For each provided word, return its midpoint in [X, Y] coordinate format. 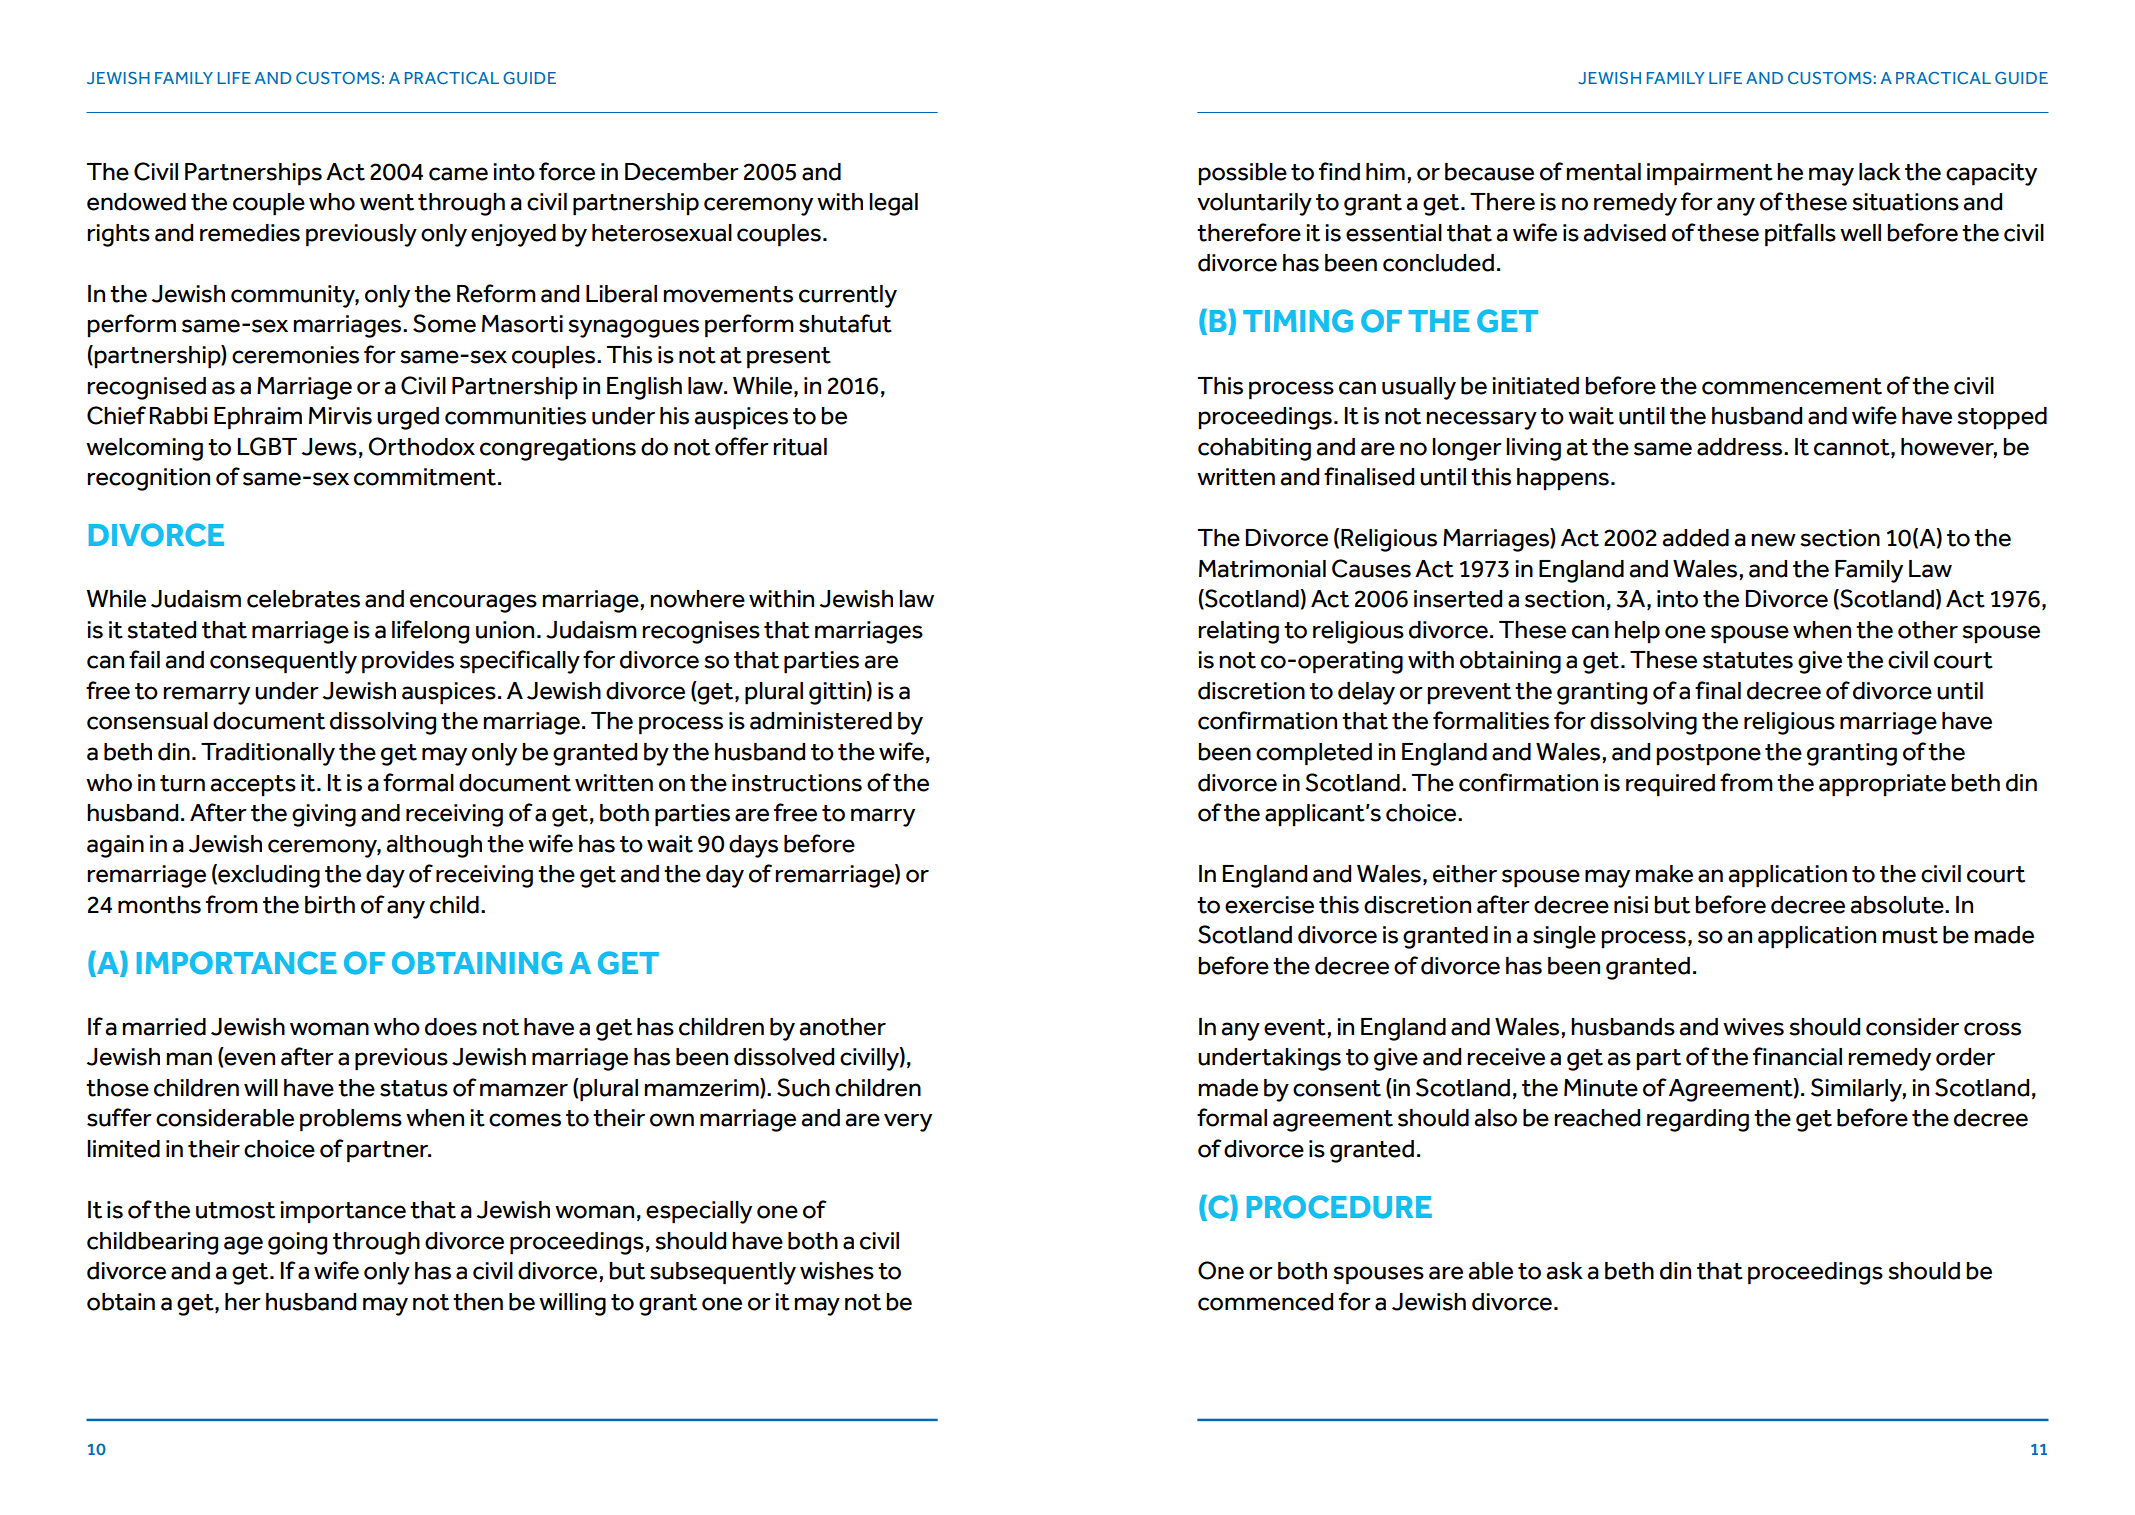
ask [1564, 1271]
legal [893, 204]
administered [821, 721]
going [297, 1243]
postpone [1708, 755]
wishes [837, 1271]
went [387, 202]
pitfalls [1800, 235]
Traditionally [268, 754]
